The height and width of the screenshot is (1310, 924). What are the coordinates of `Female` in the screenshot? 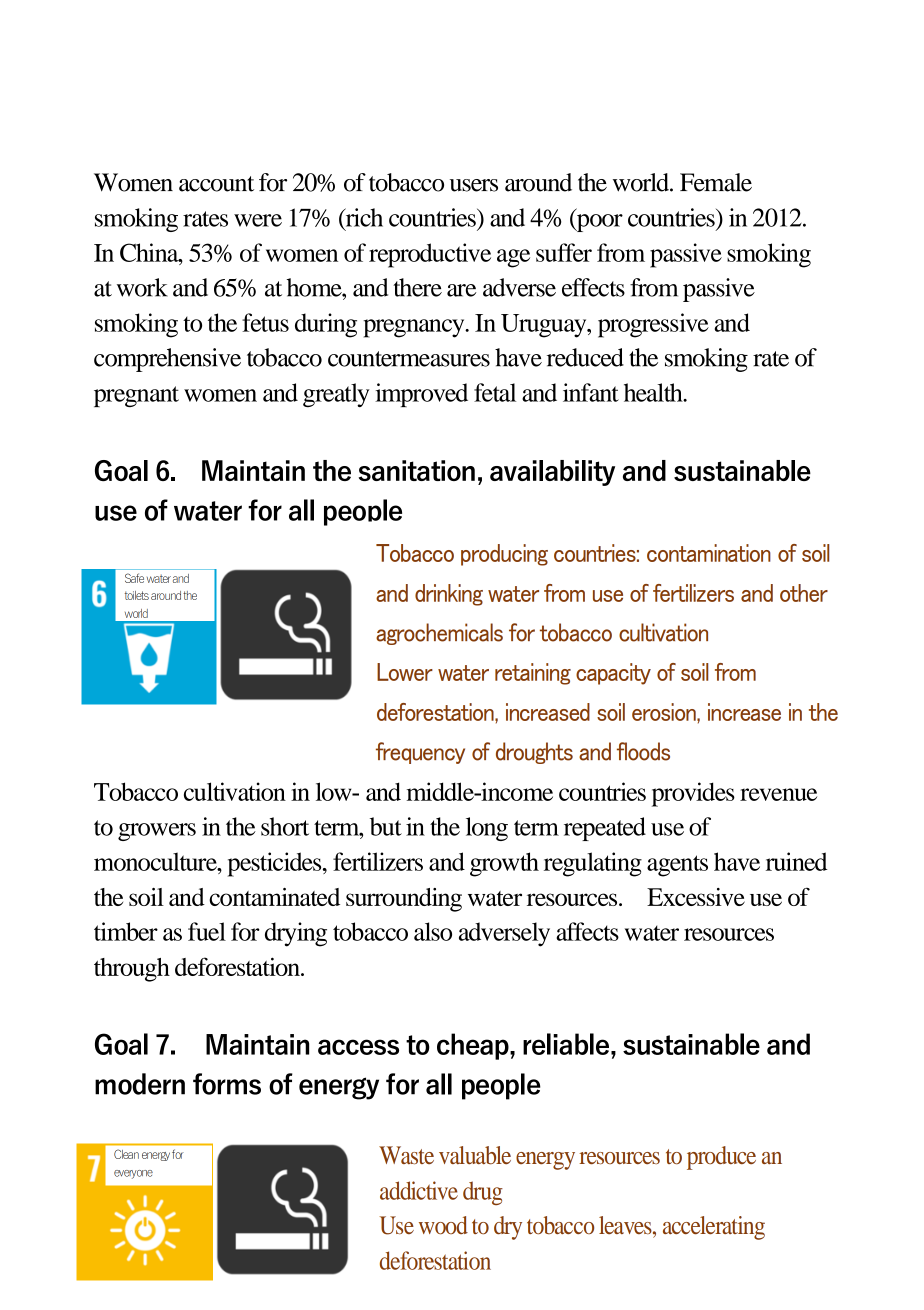 It's located at (716, 182).
